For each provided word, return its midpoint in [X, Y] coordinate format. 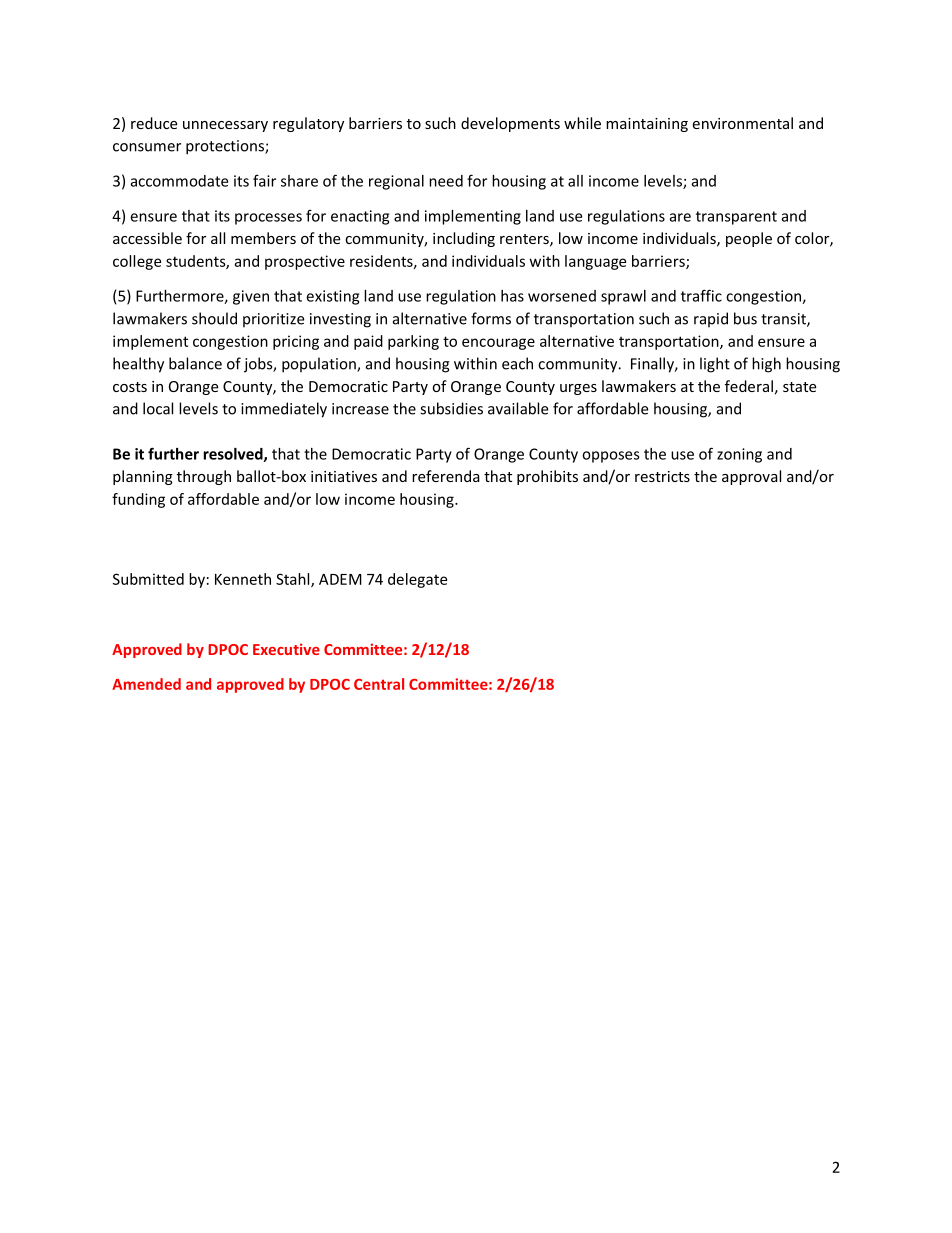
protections [226, 147]
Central [379, 684]
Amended [146, 684]
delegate [417, 580]
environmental [742, 123]
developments [510, 124]
